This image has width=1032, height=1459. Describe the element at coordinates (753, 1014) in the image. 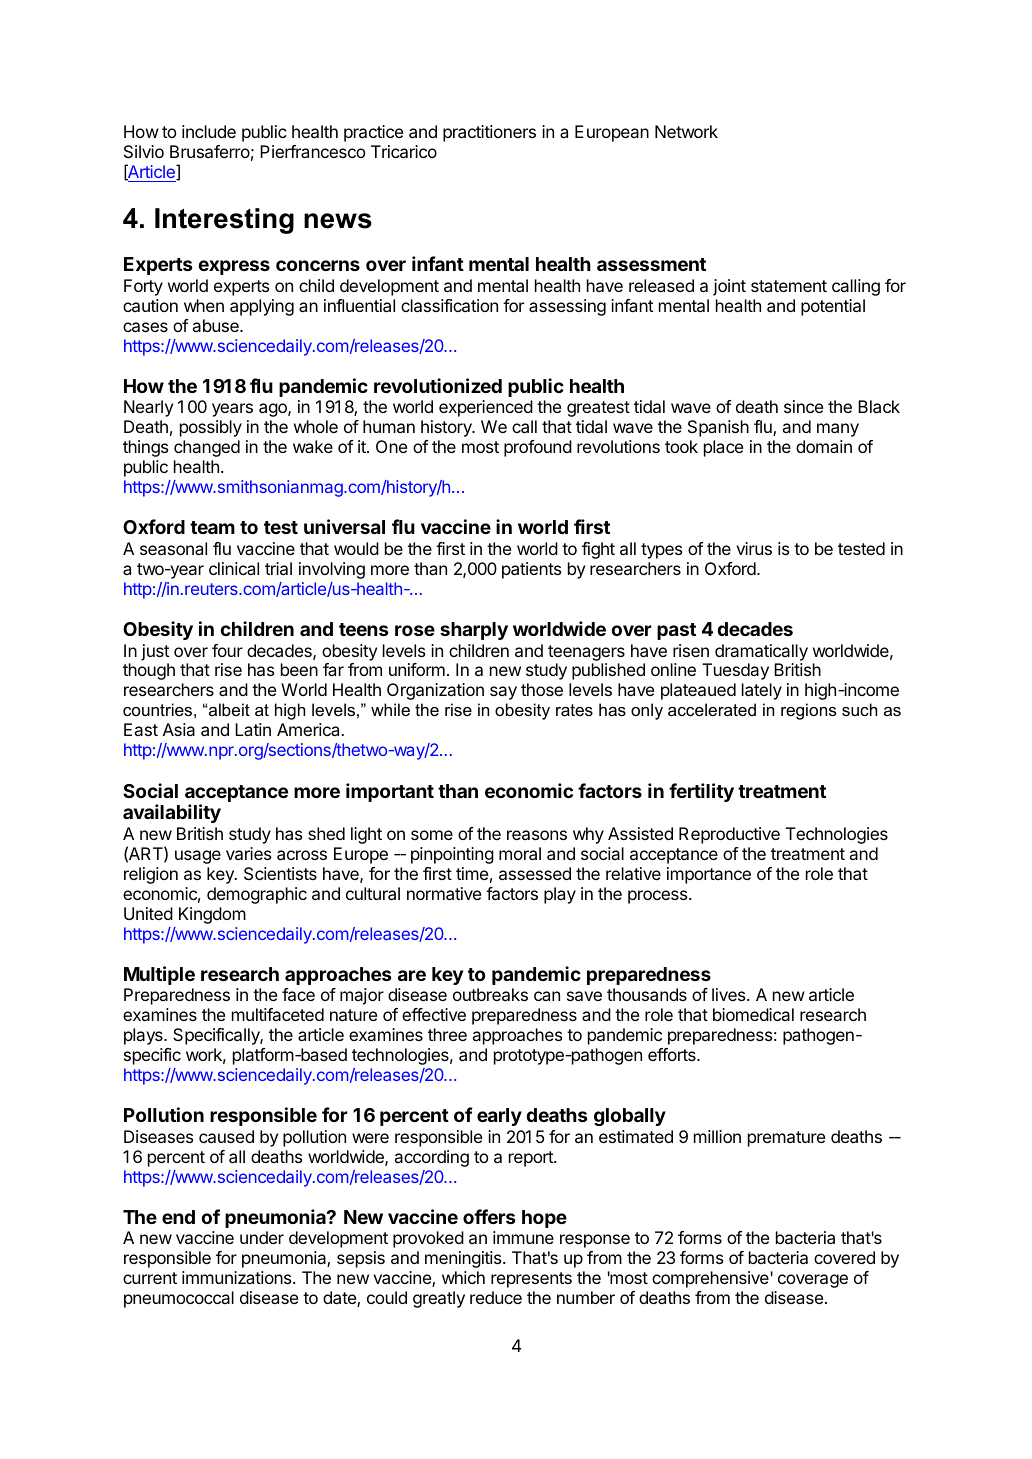

I see `biomedical` at that location.
